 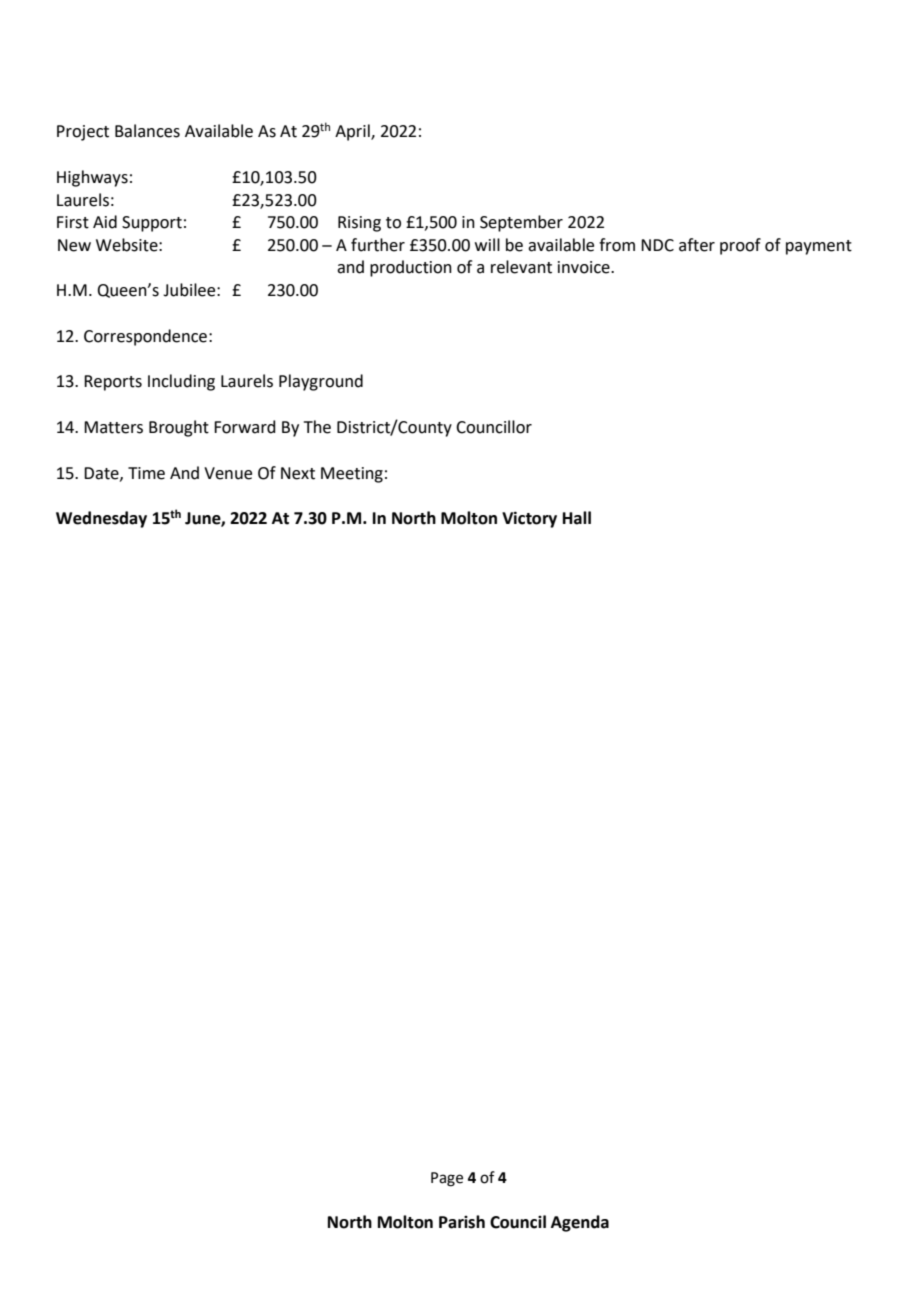 I want to click on April, so click(x=353, y=132).
